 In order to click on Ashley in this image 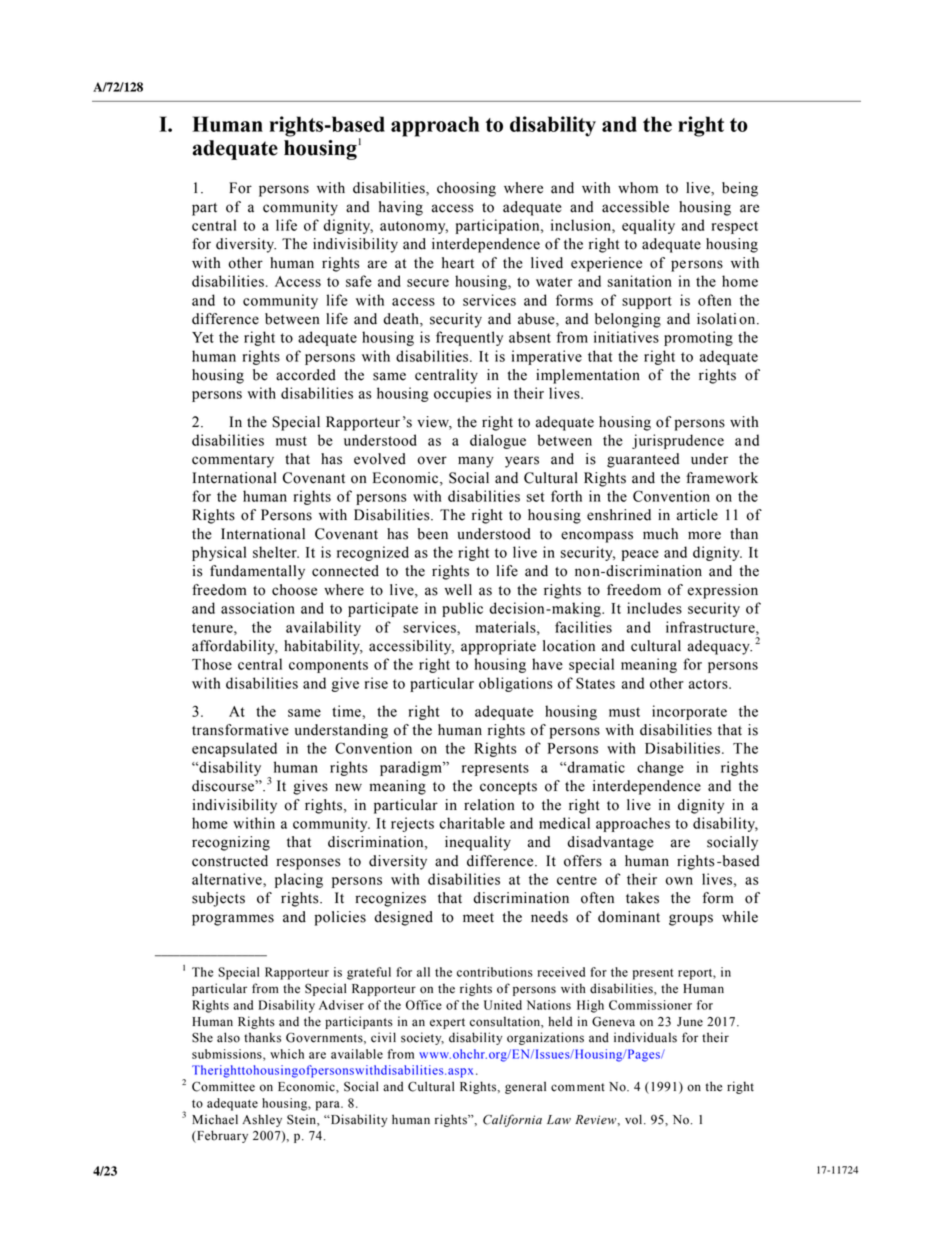, I will do `click(262, 1120)`.
